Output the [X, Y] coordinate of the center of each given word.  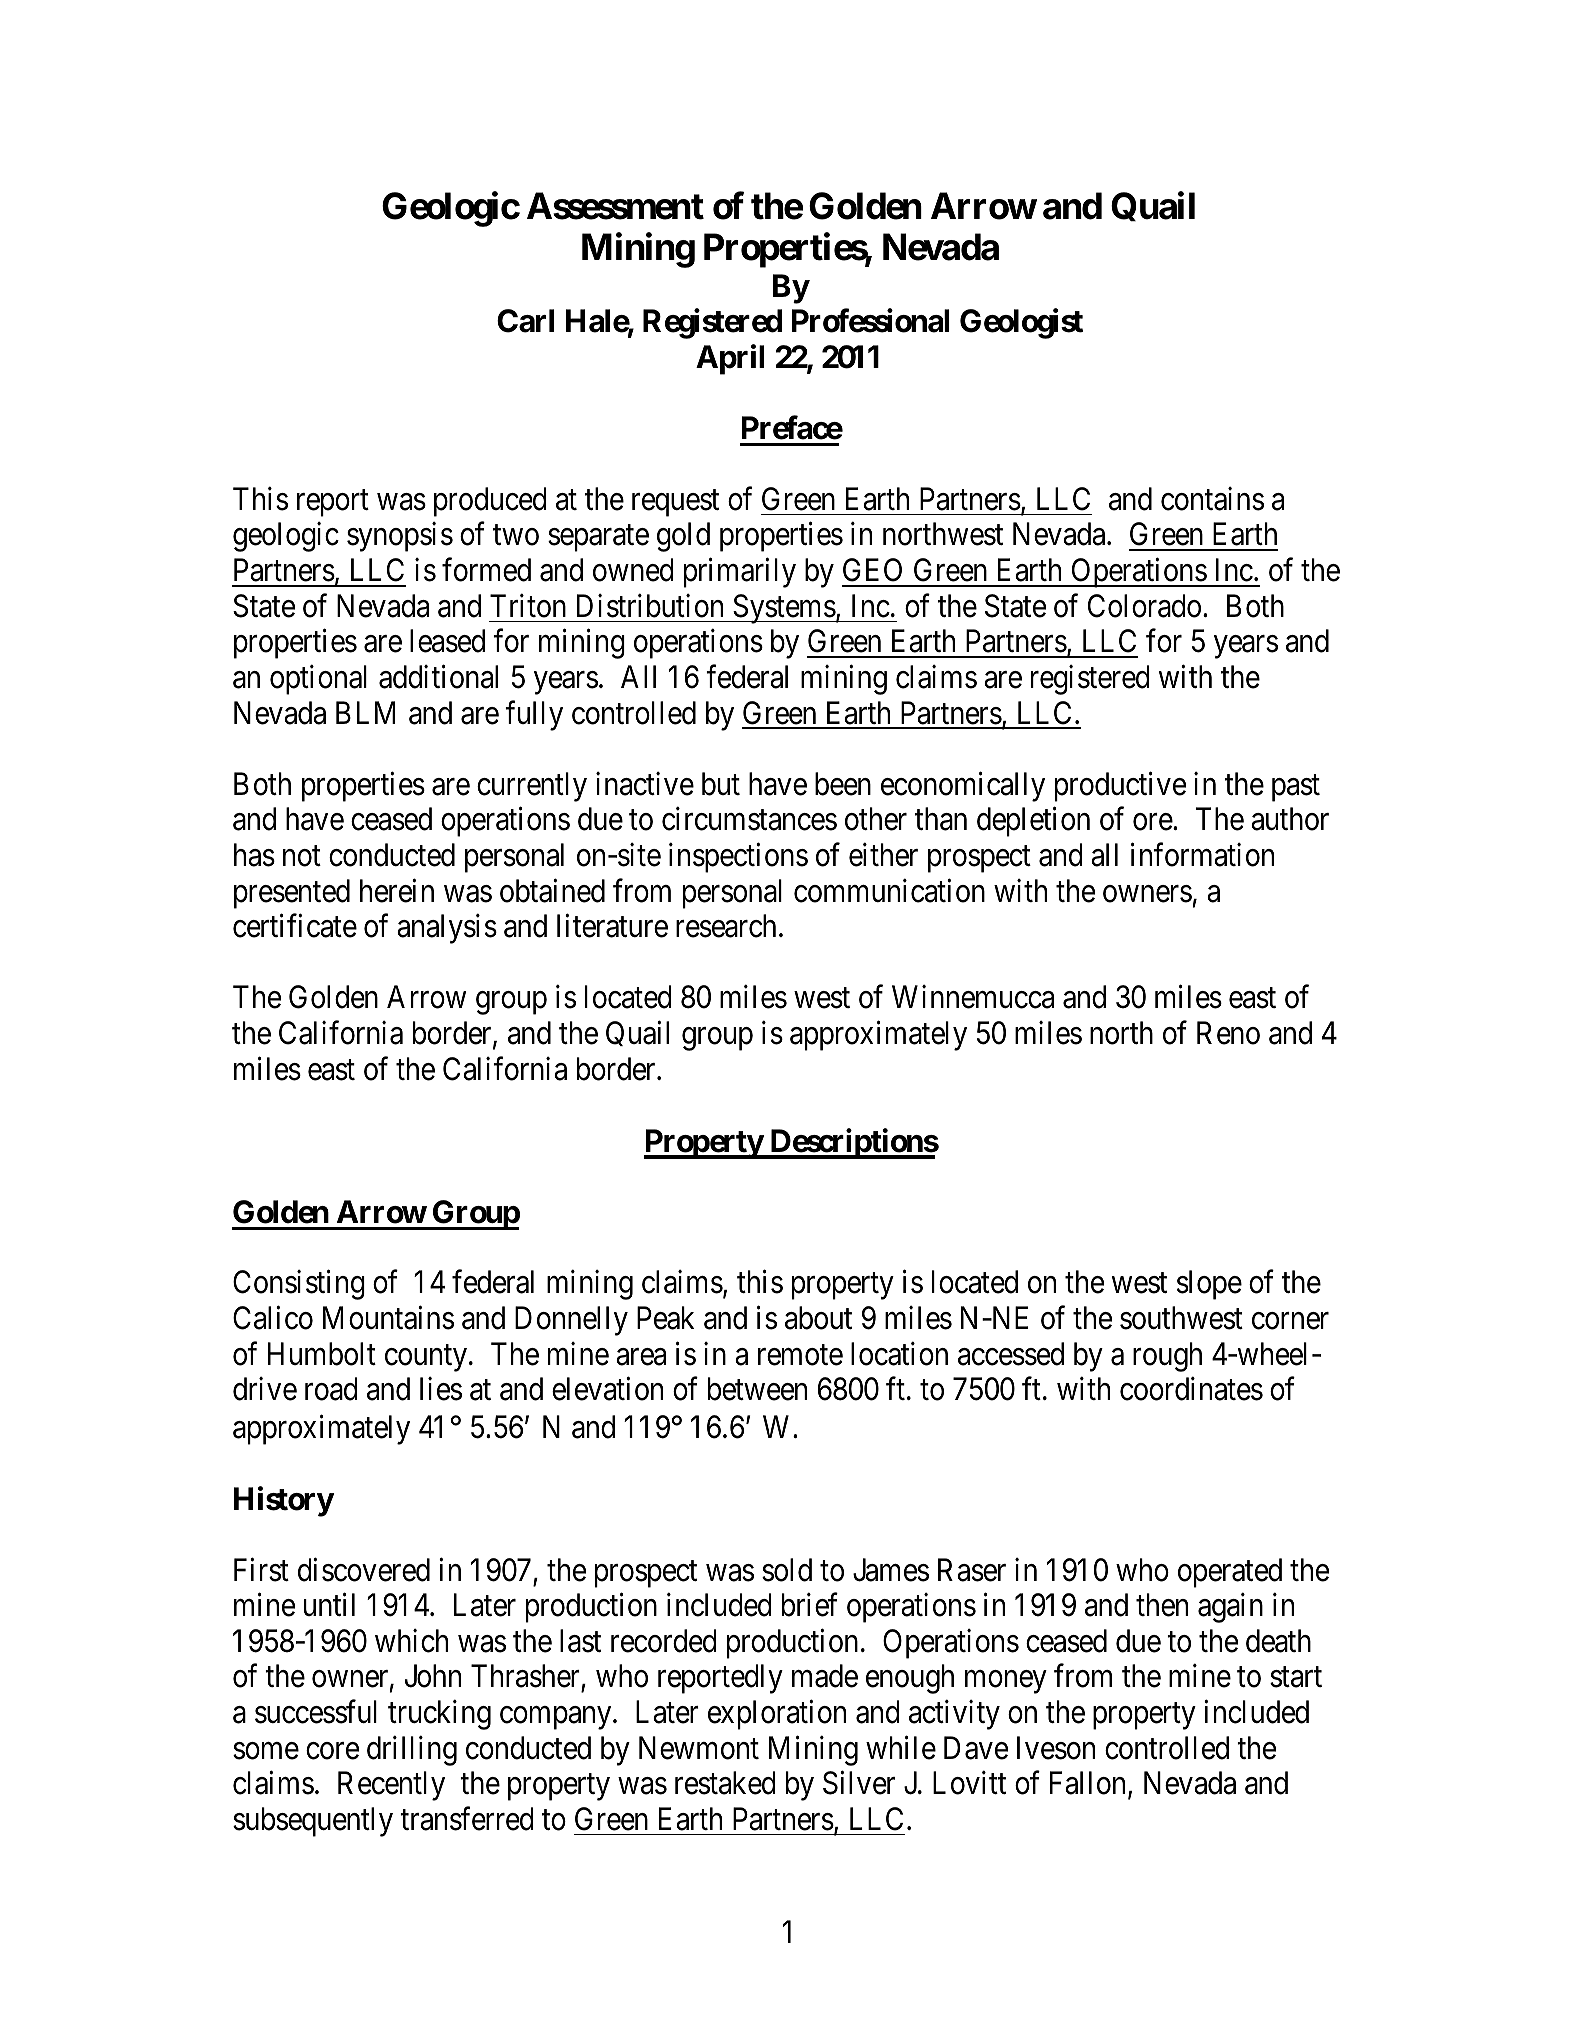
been [843, 784]
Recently [391, 1786]
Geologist [1021, 324]
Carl [525, 321]
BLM [365, 712]
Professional [870, 321]
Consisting [299, 1285]
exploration [777, 1715]
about [818, 1318]
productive [1120, 787]
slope [1209, 1285]
